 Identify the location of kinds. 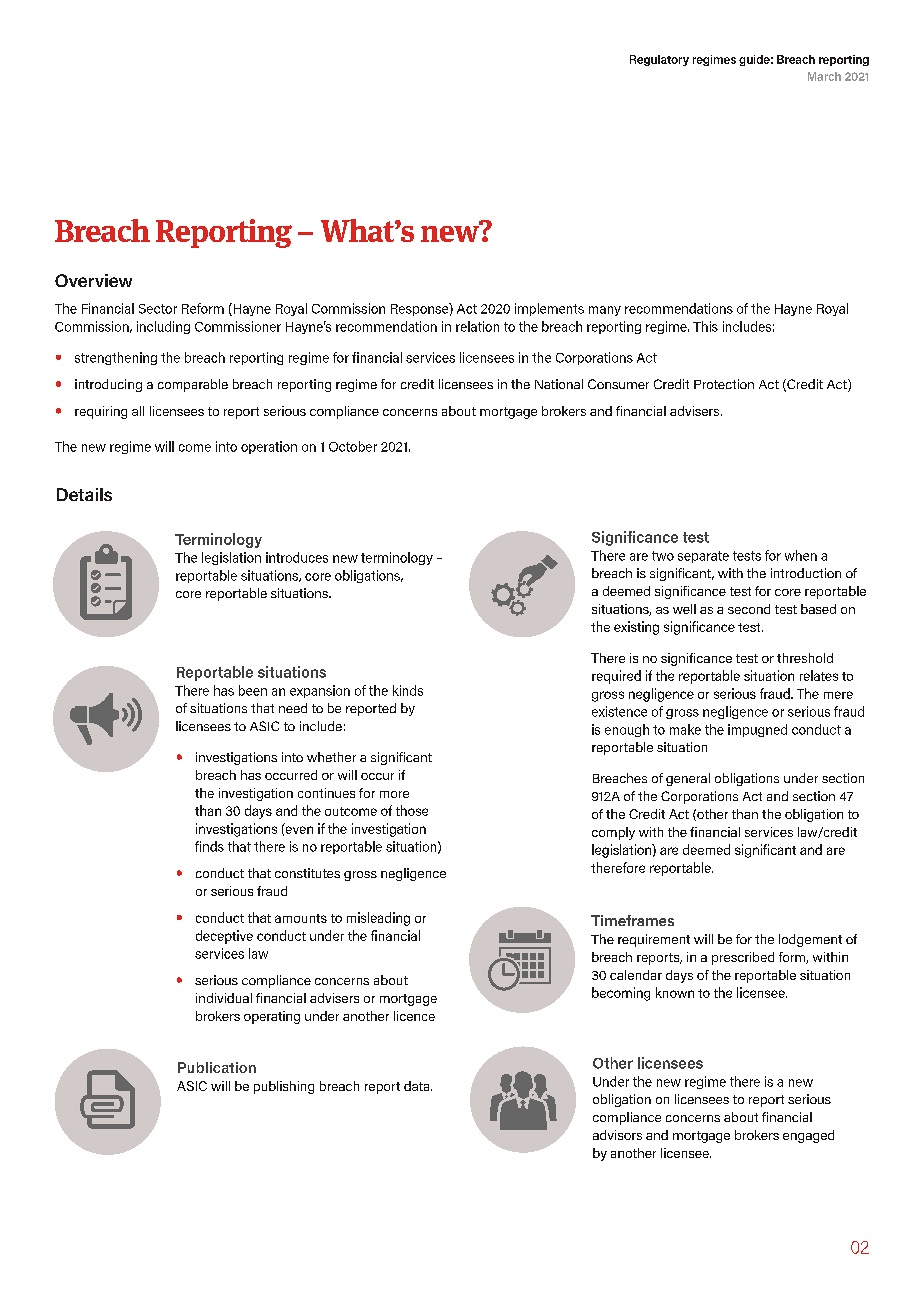
(408, 690).
